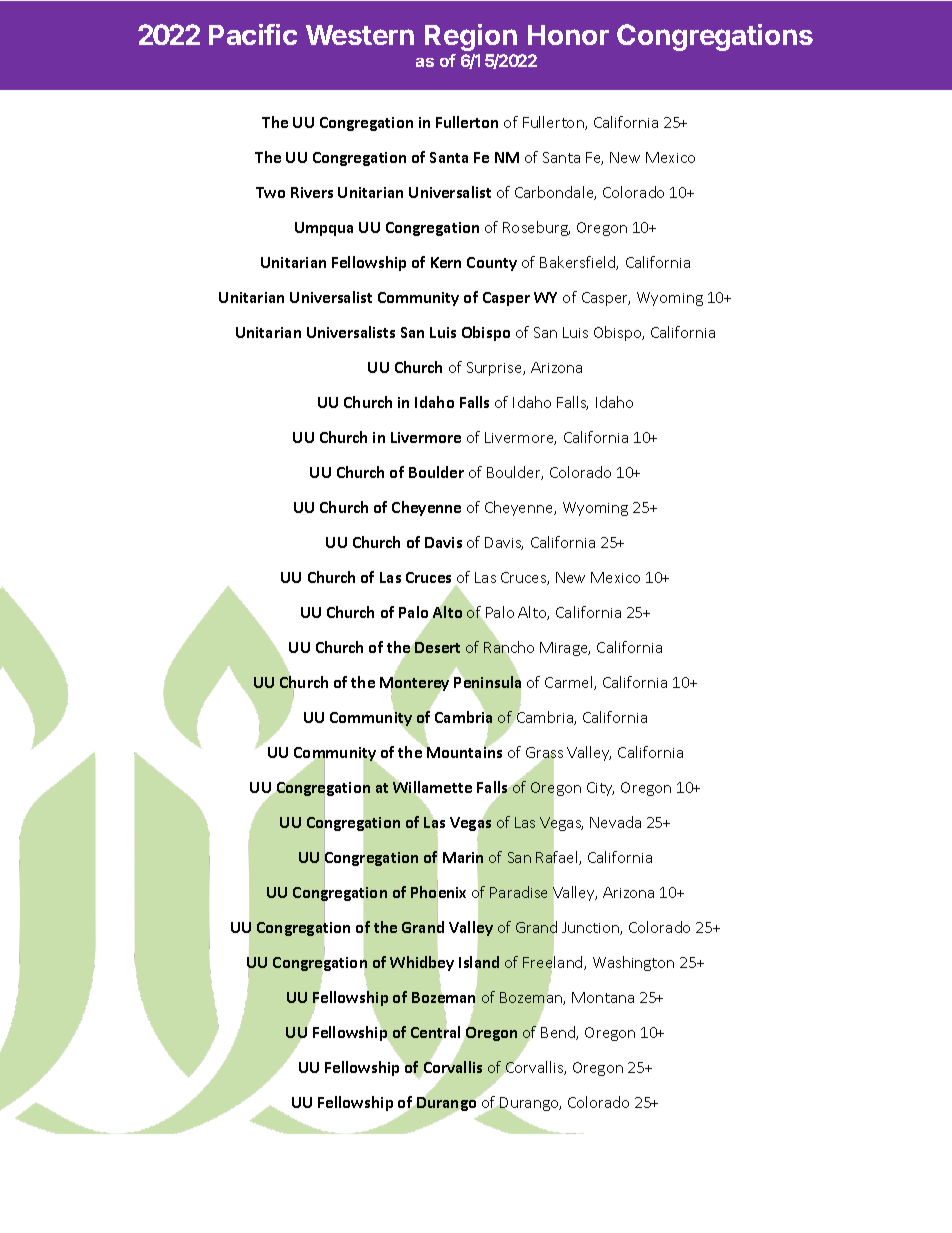  I want to click on Two, so click(270, 192).
